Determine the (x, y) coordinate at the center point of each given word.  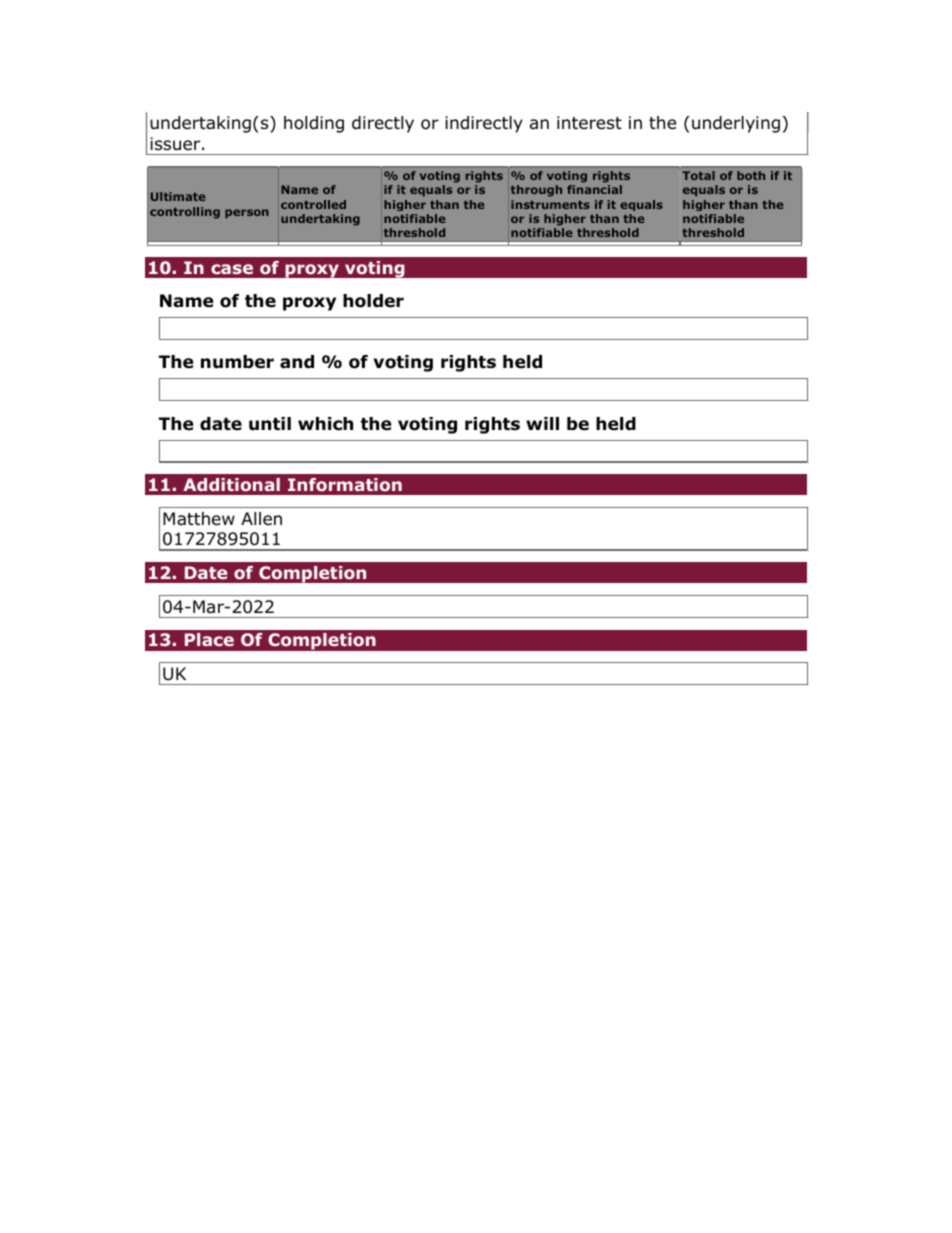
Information (345, 485)
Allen (261, 518)
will (542, 423)
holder (373, 301)
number (237, 362)
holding (314, 124)
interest (589, 123)
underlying (736, 124)
